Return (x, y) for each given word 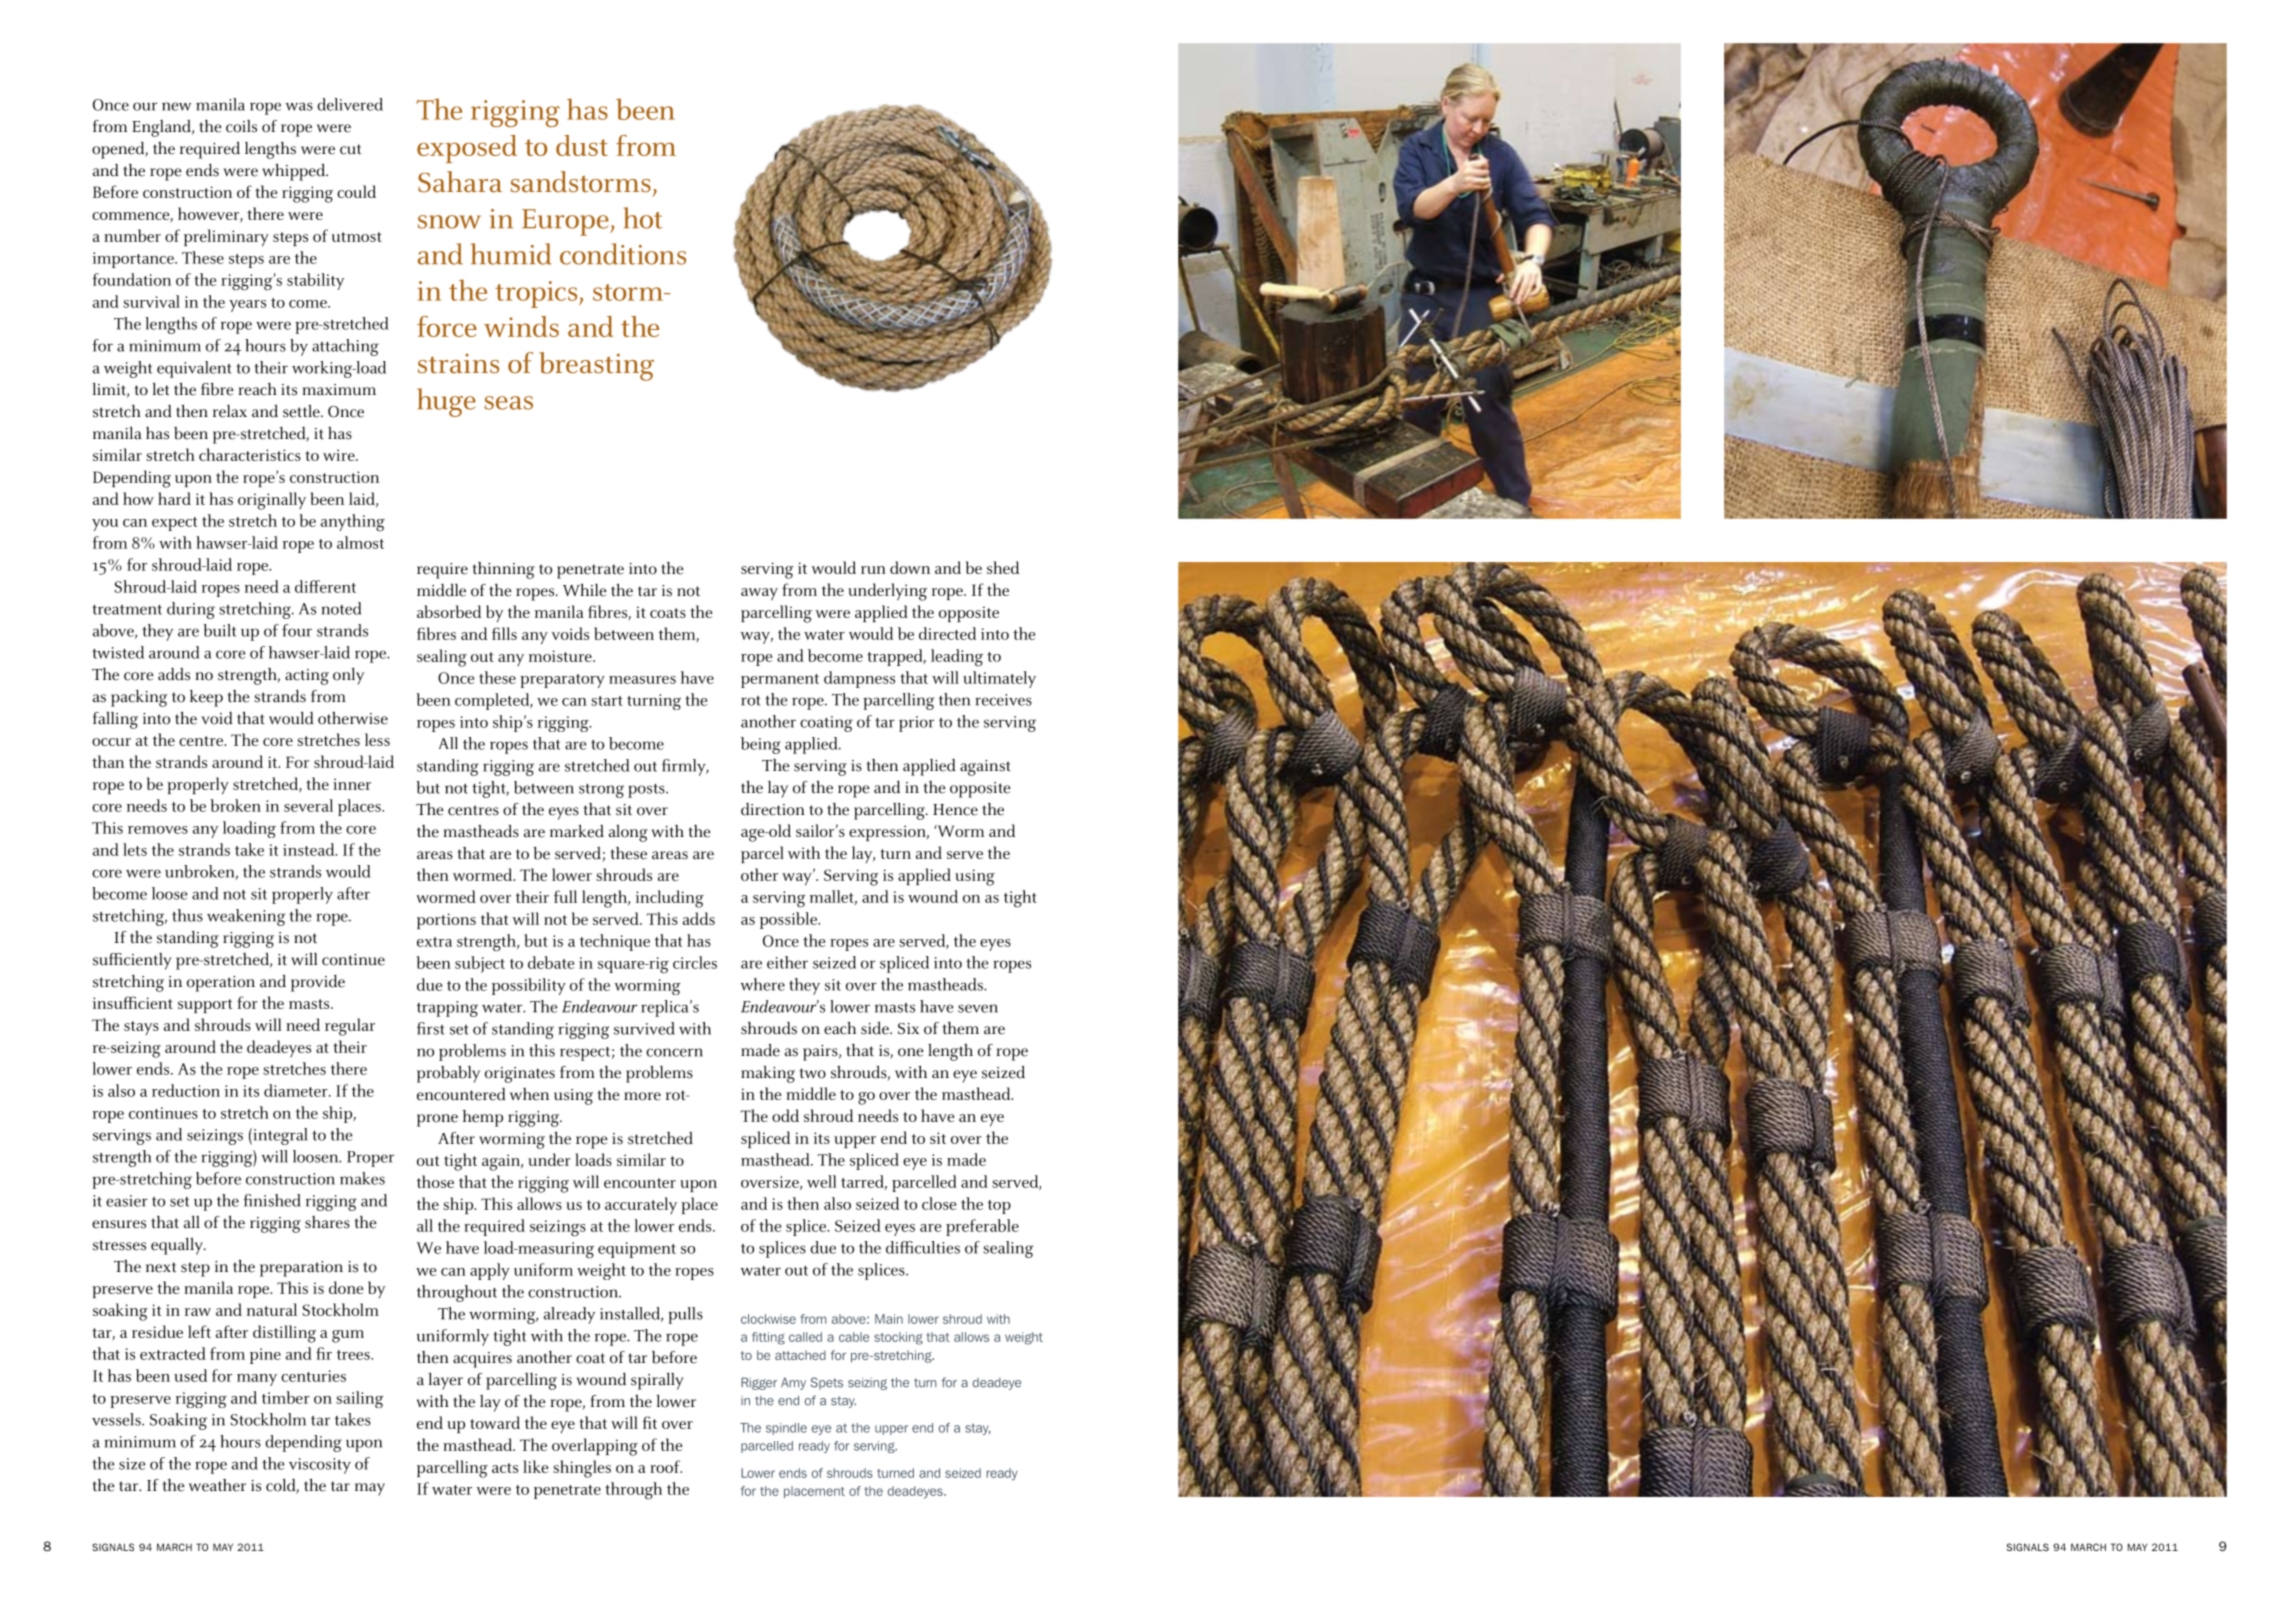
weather (217, 1485)
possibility (529, 986)
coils (241, 126)
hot (642, 218)
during (191, 610)
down (910, 567)
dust (582, 145)
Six (909, 1029)
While (585, 590)
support (205, 1006)
